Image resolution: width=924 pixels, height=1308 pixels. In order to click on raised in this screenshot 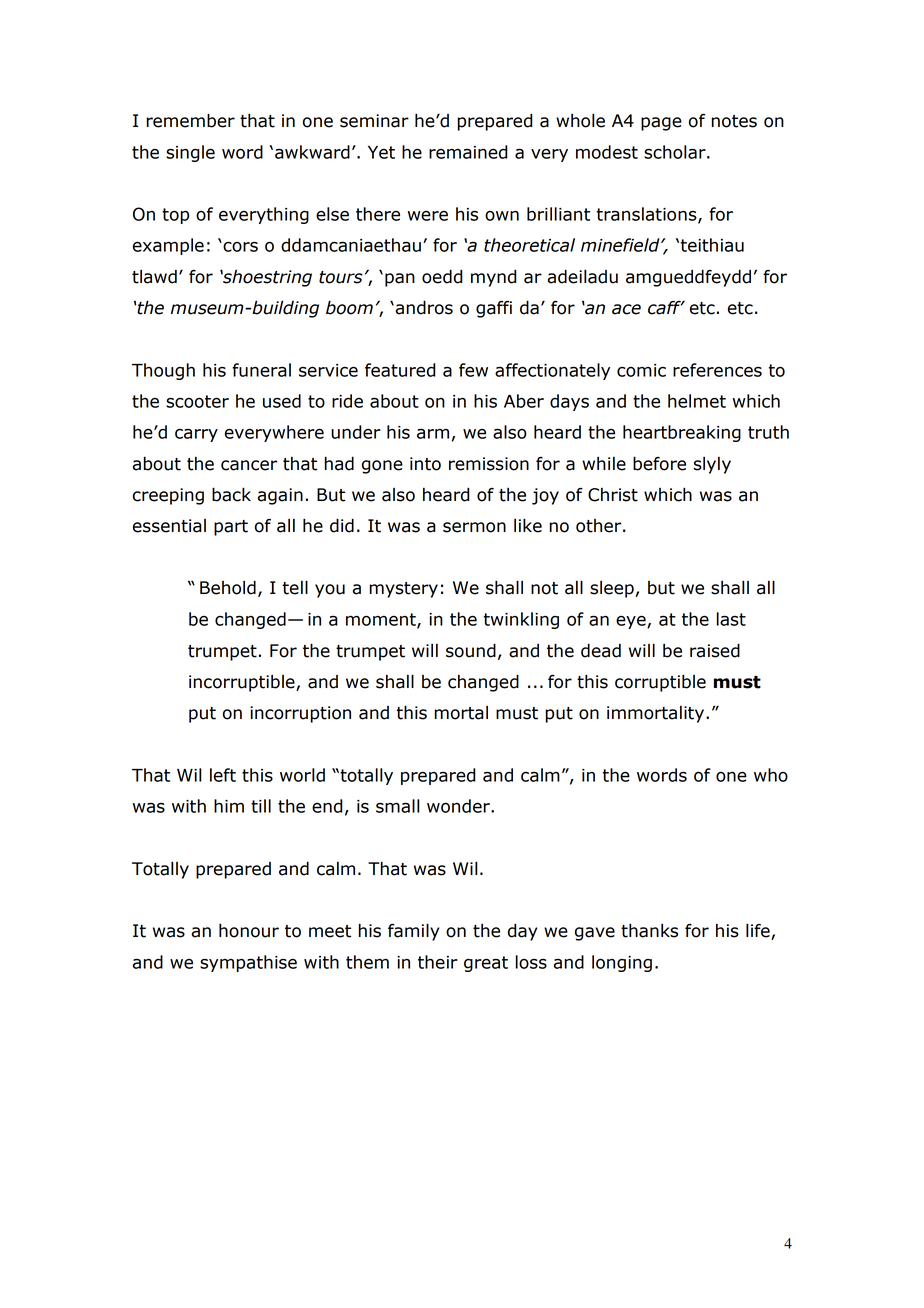, I will do `click(715, 650)`.
